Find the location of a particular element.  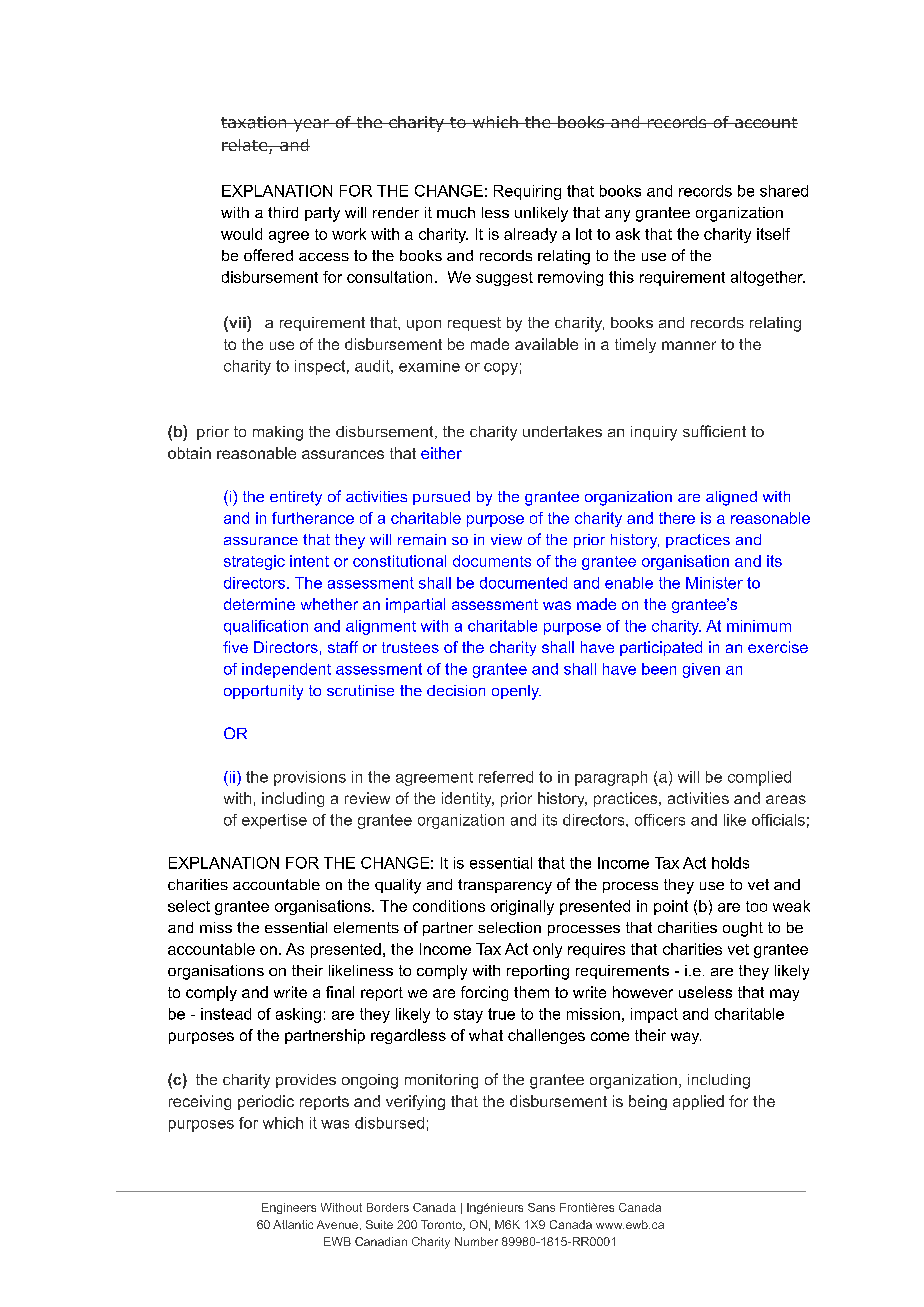

copy is located at coordinates (501, 369).
